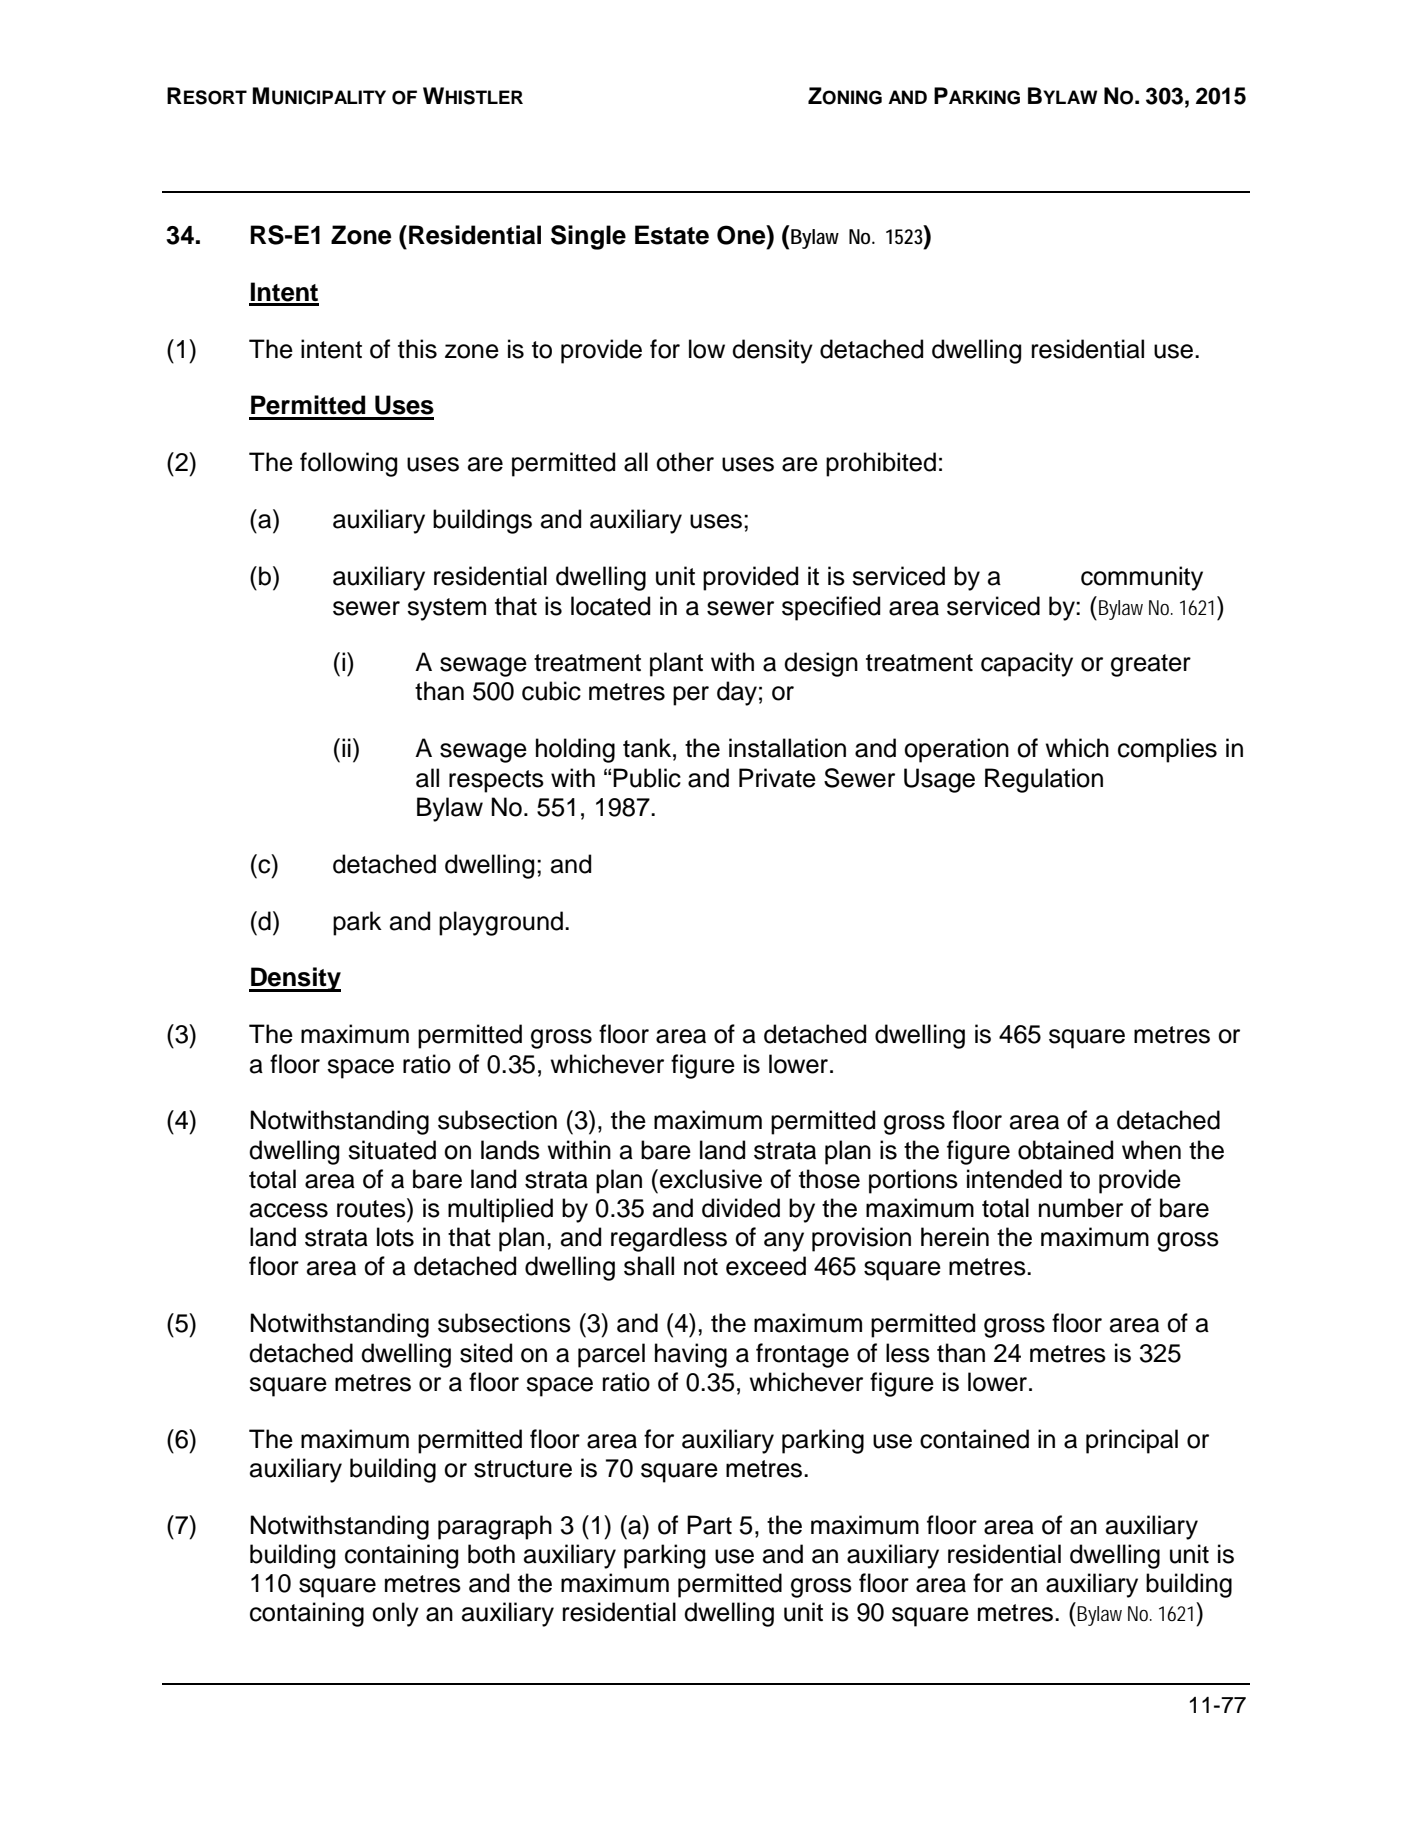 This page has width=1413, height=1828. Describe the element at coordinates (496, 781) in the page. I see `respects` at that location.
